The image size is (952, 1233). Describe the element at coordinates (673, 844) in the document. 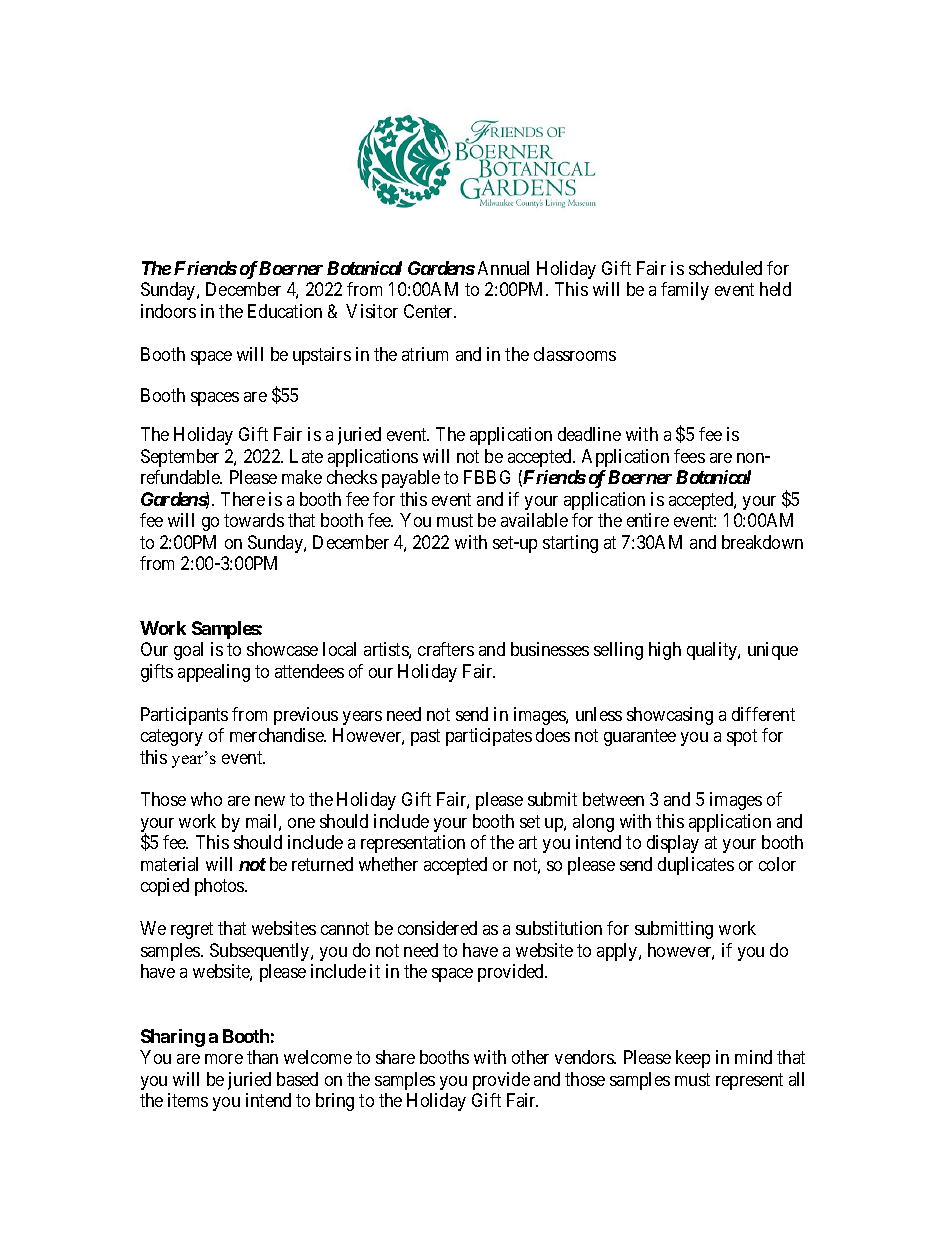

I see `display` at that location.
